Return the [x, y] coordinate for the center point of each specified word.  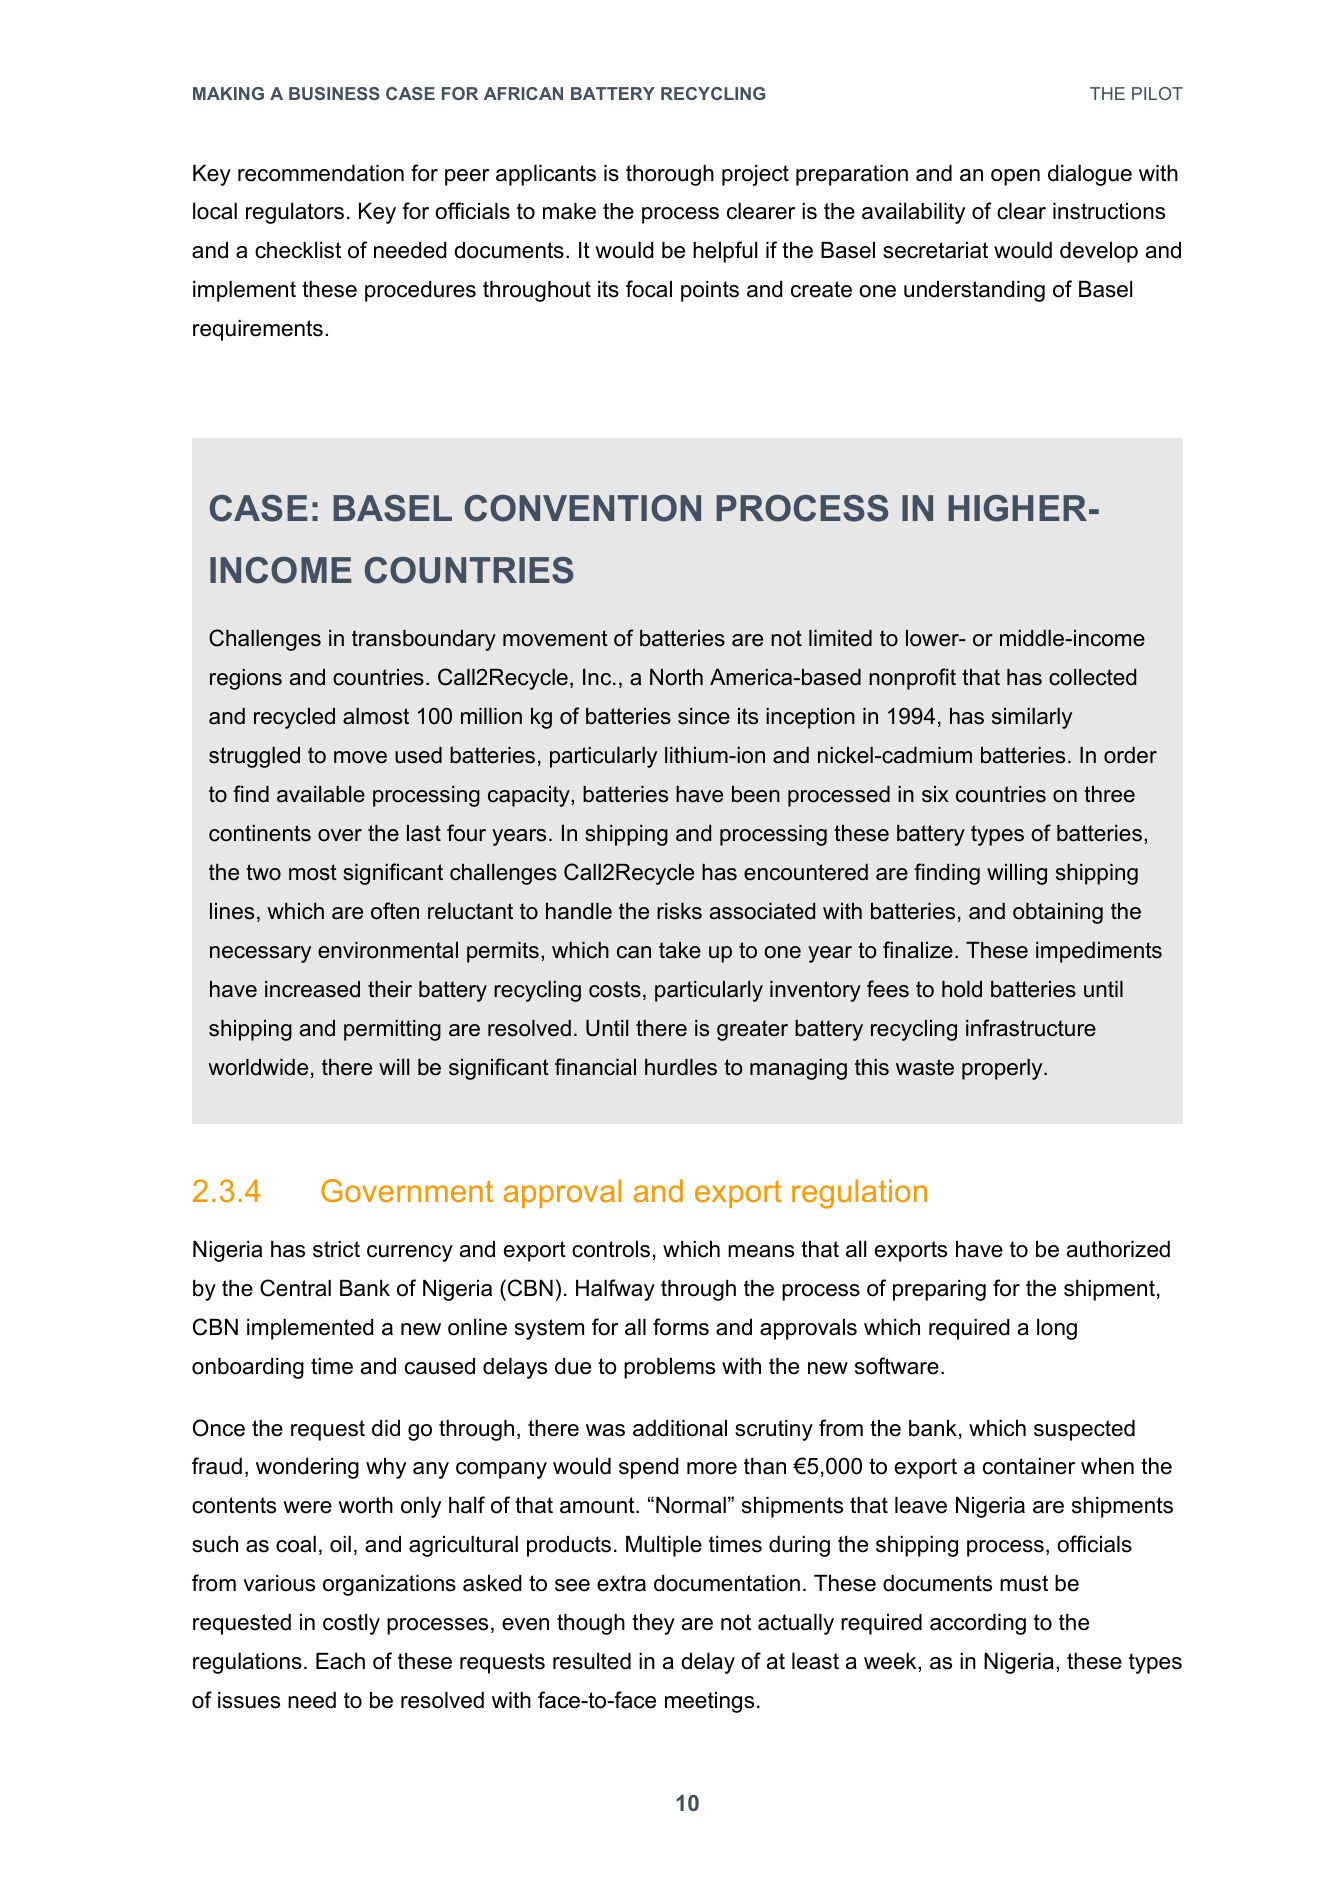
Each [340, 1661]
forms [681, 1327]
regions [246, 679]
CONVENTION [583, 508]
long [1057, 1329]
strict [336, 1249]
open [1015, 177]
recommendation [321, 173]
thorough [670, 175]
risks [679, 911]
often [395, 911]
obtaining [1058, 913]
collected [1092, 677]
